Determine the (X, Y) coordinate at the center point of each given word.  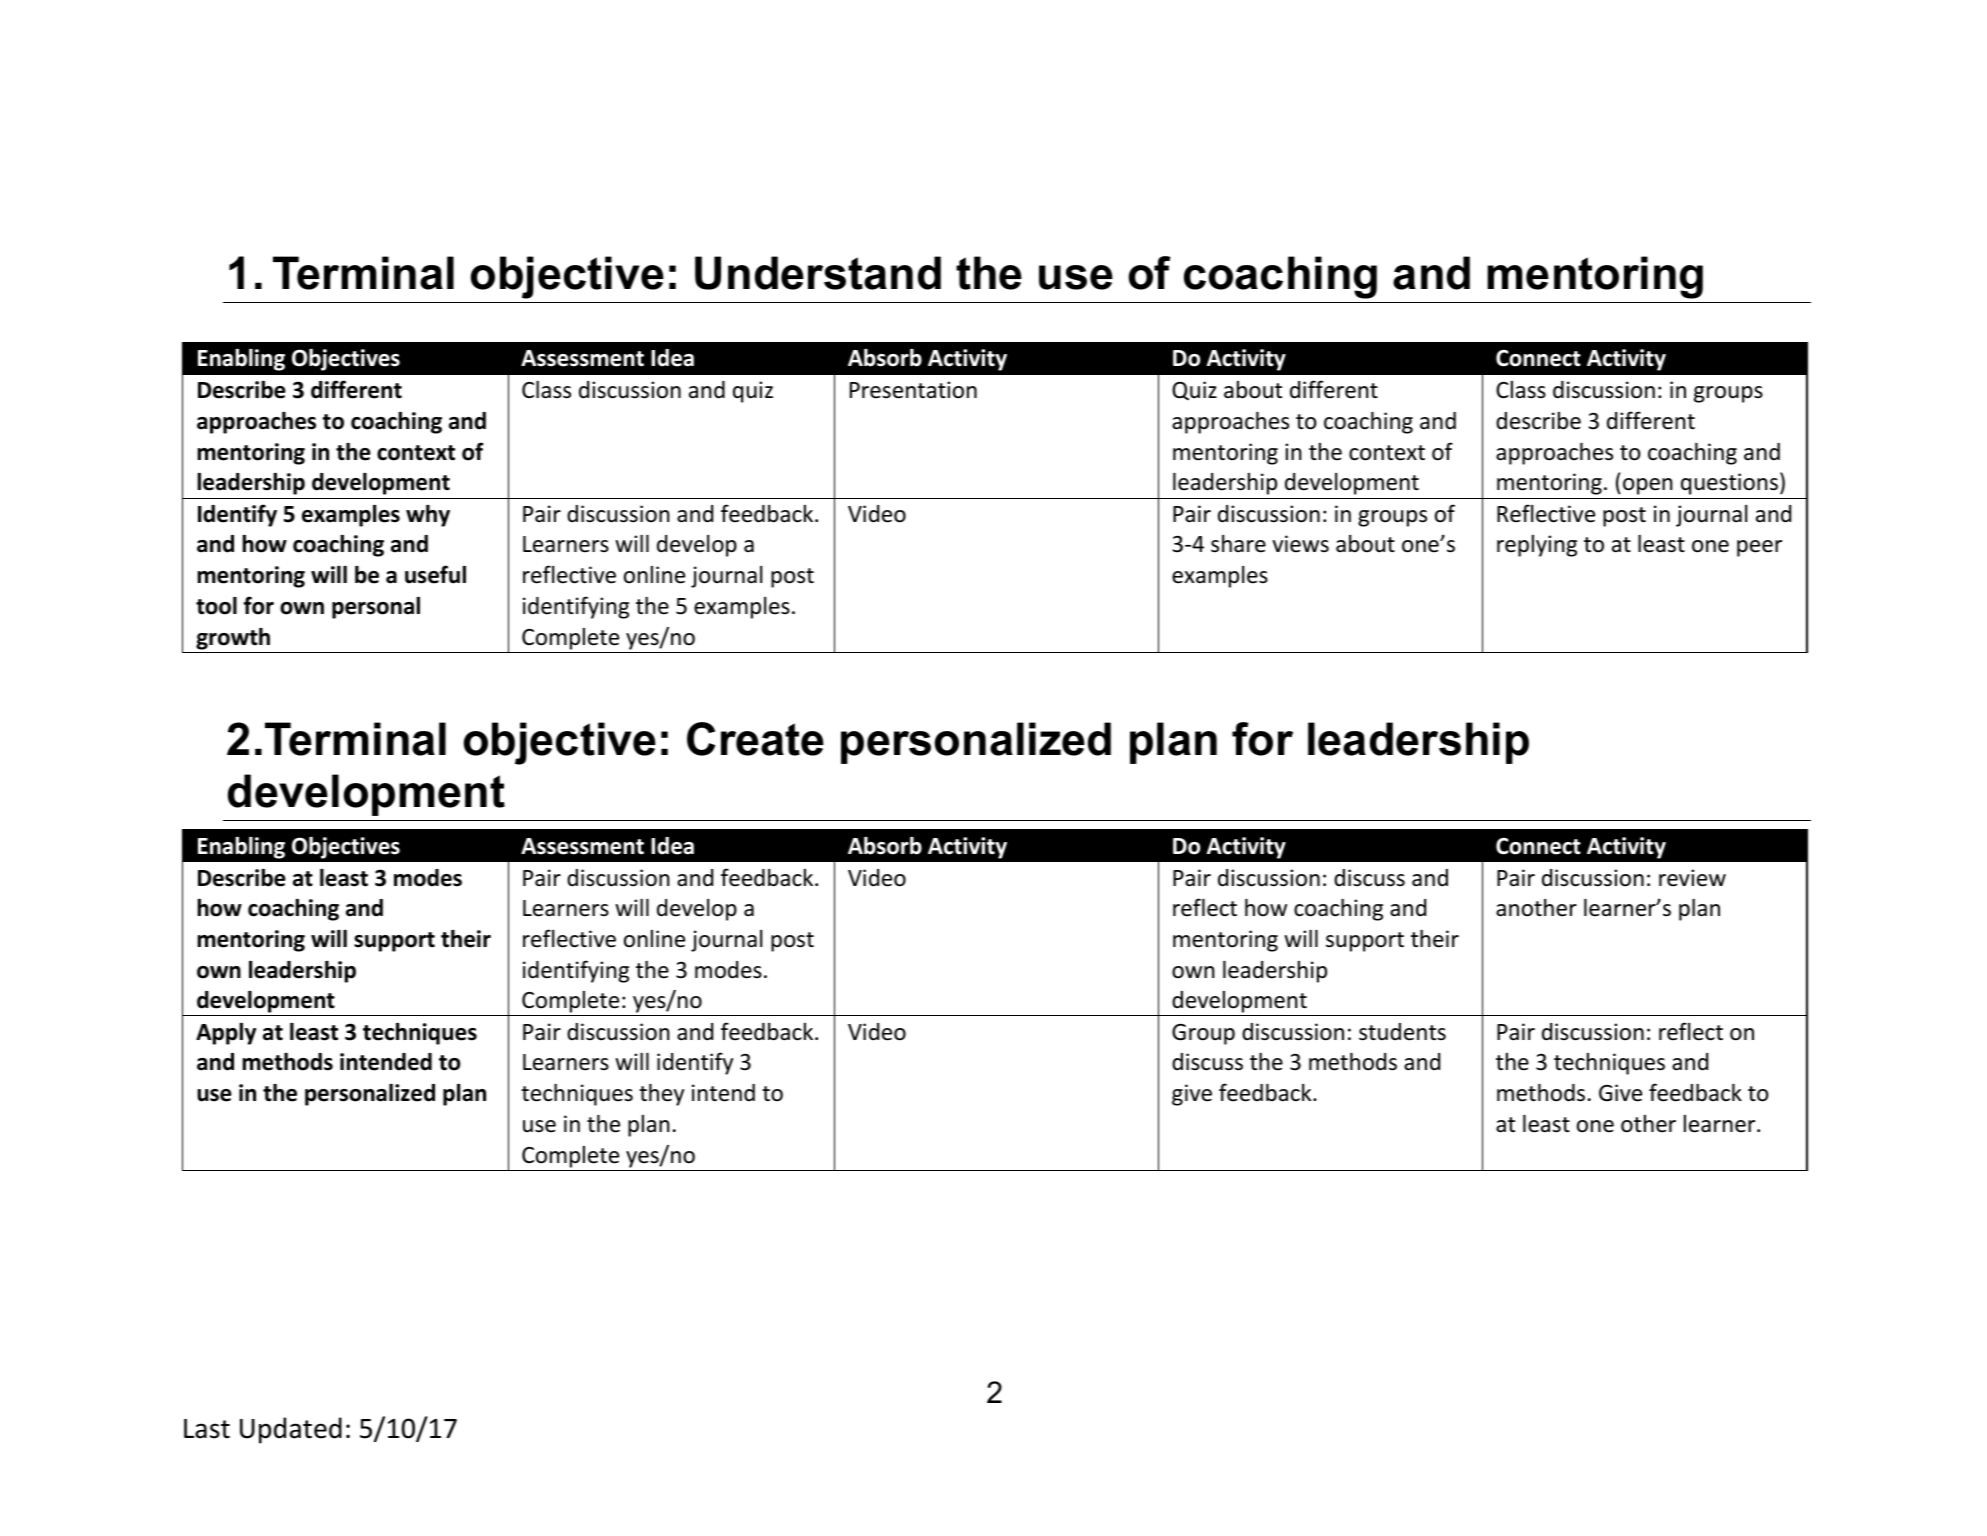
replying (1537, 546)
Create (755, 739)
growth (233, 639)
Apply (226, 1034)
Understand (818, 273)
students (1402, 1032)
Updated (291, 1430)
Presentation (913, 390)
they (661, 1095)
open (1648, 486)
